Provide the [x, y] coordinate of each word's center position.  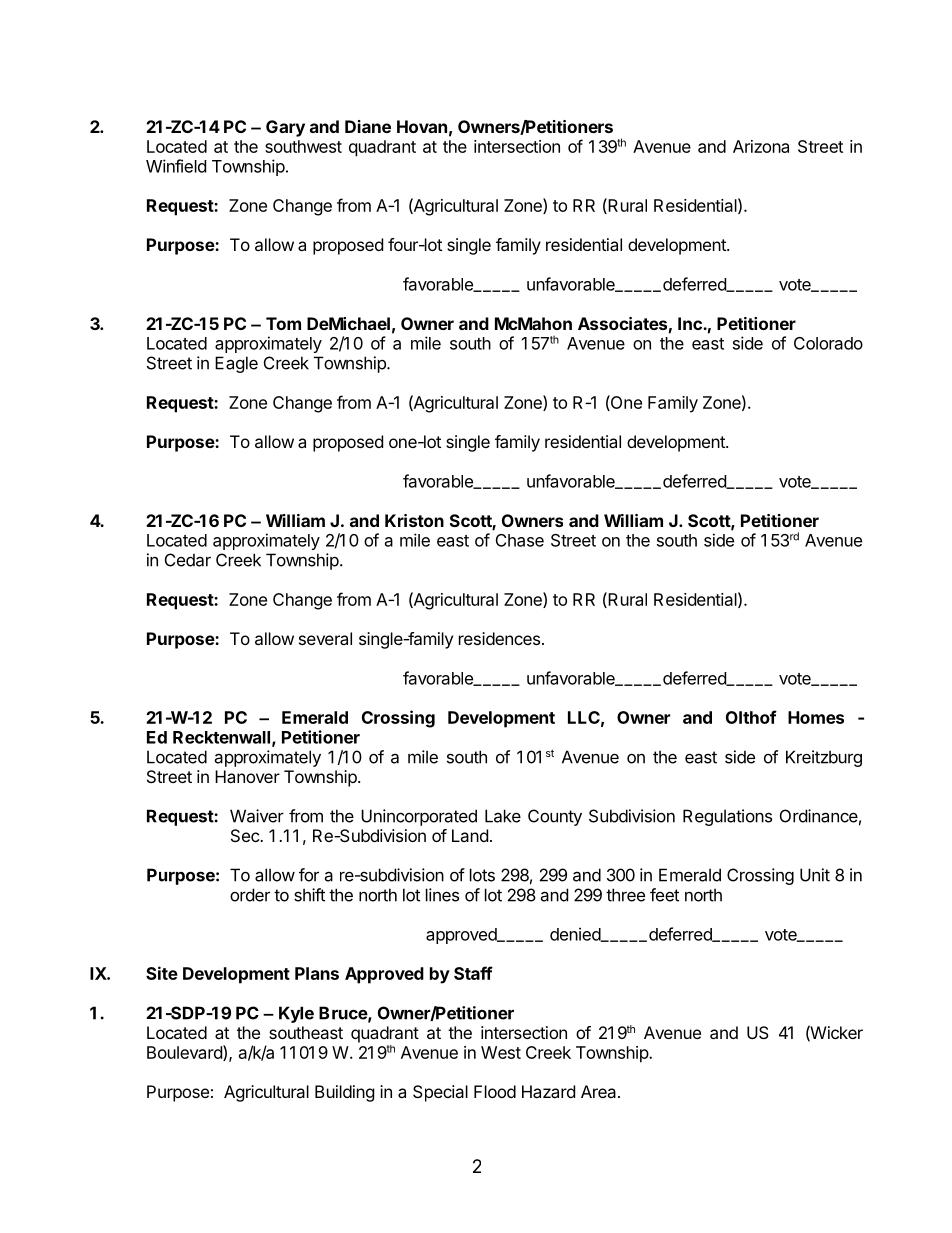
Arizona [761, 146]
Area [600, 1091]
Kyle [296, 1014]
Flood [495, 1091]
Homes [816, 717]
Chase [520, 540]
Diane [368, 126]
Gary [285, 128]
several [325, 638]
